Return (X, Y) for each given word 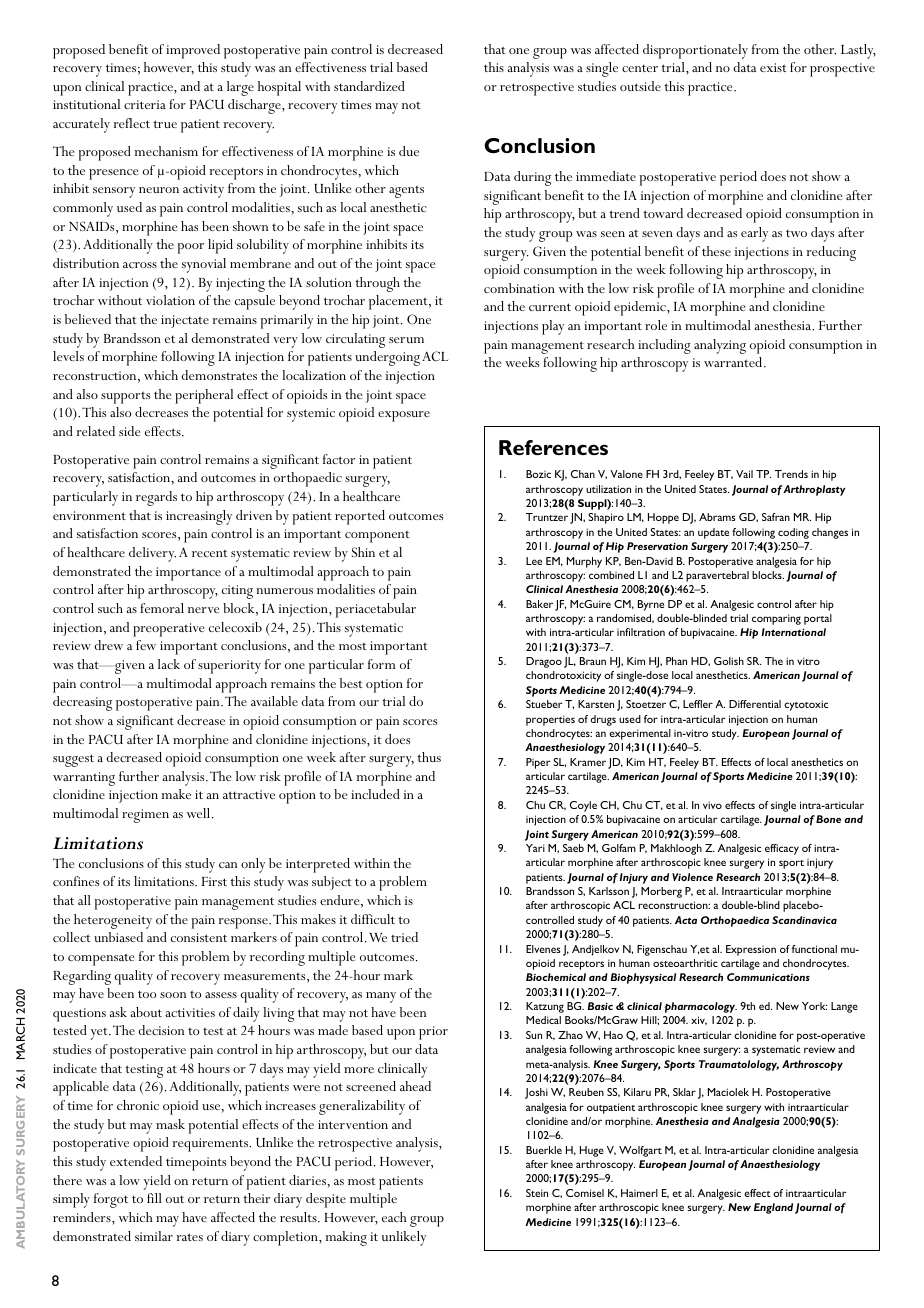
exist (773, 67)
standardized (369, 86)
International (794, 632)
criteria (145, 104)
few (146, 645)
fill (154, 1198)
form (381, 664)
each (394, 1217)
